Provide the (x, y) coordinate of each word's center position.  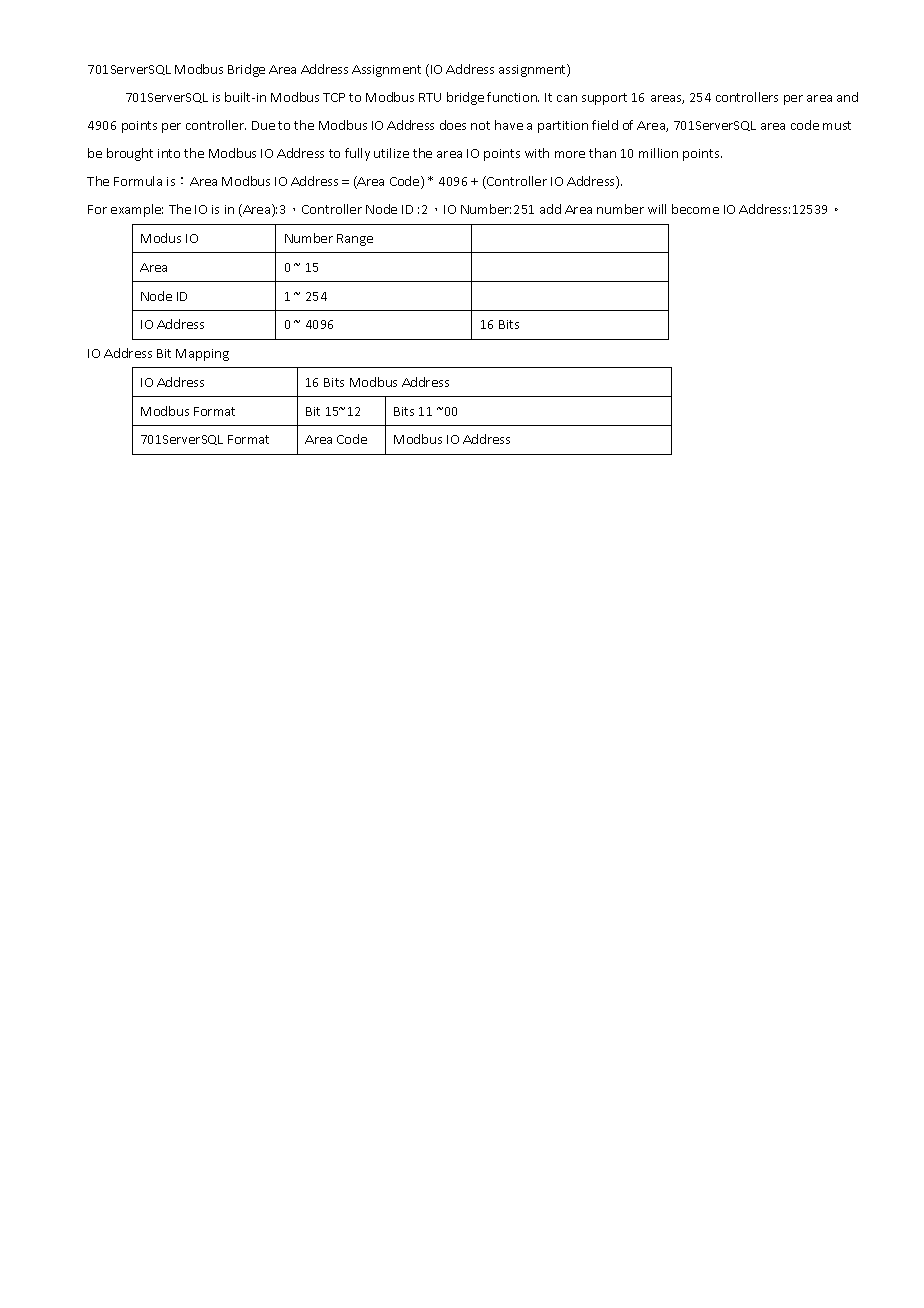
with (537, 153)
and (847, 97)
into (169, 153)
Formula (138, 181)
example (137, 210)
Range (355, 240)
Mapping (202, 355)
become (695, 209)
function (513, 97)
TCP (334, 97)
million (658, 153)
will (657, 209)
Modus (161, 238)
